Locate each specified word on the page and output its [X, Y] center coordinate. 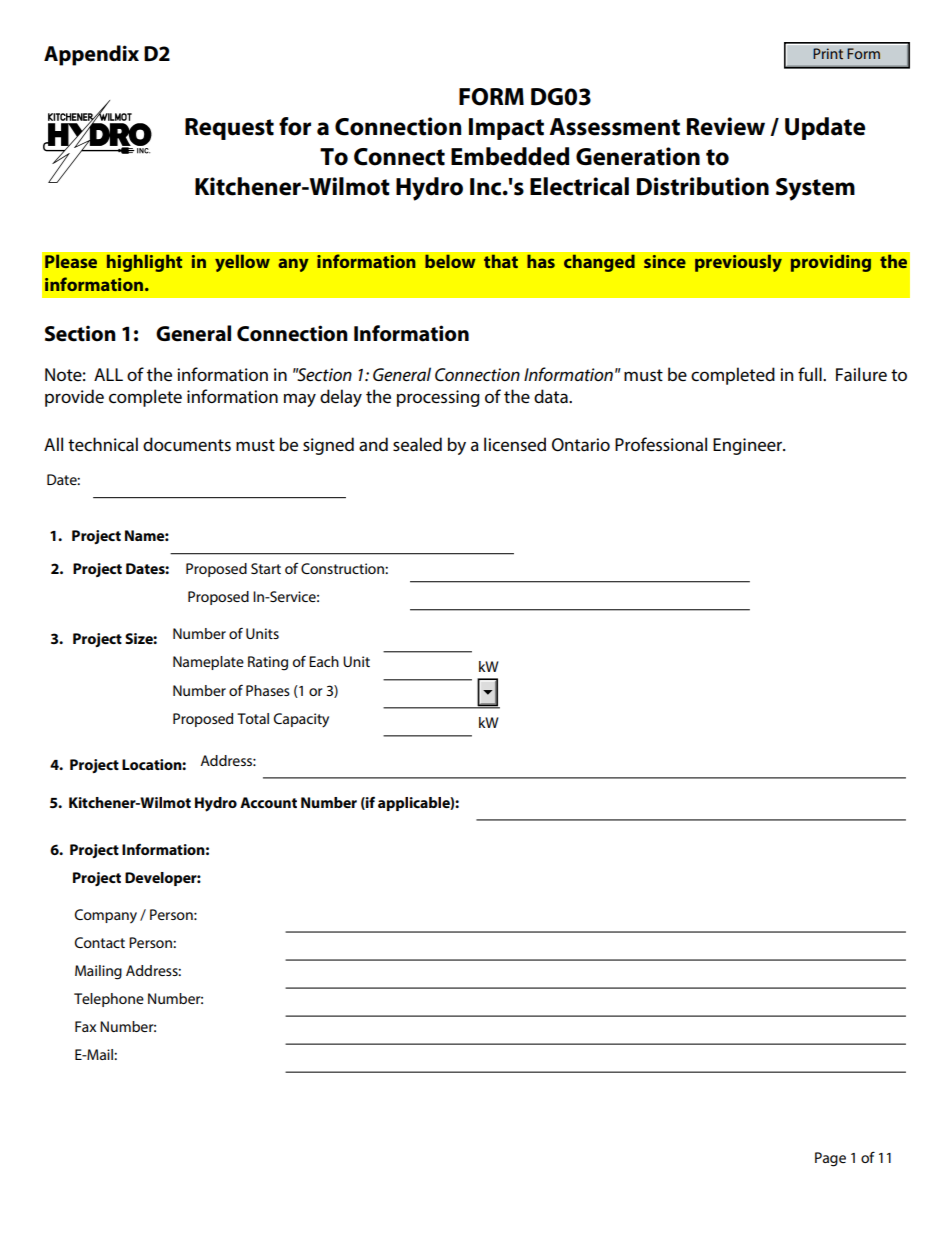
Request [229, 129]
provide [74, 398]
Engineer [748, 446]
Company [106, 916]
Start [266, 568]
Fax [85, 1026]
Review [726, 126]
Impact [506, 129]
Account [268, 802]
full [811, 374]
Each [324, 661]
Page [830, 1159]
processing [438, 398]
